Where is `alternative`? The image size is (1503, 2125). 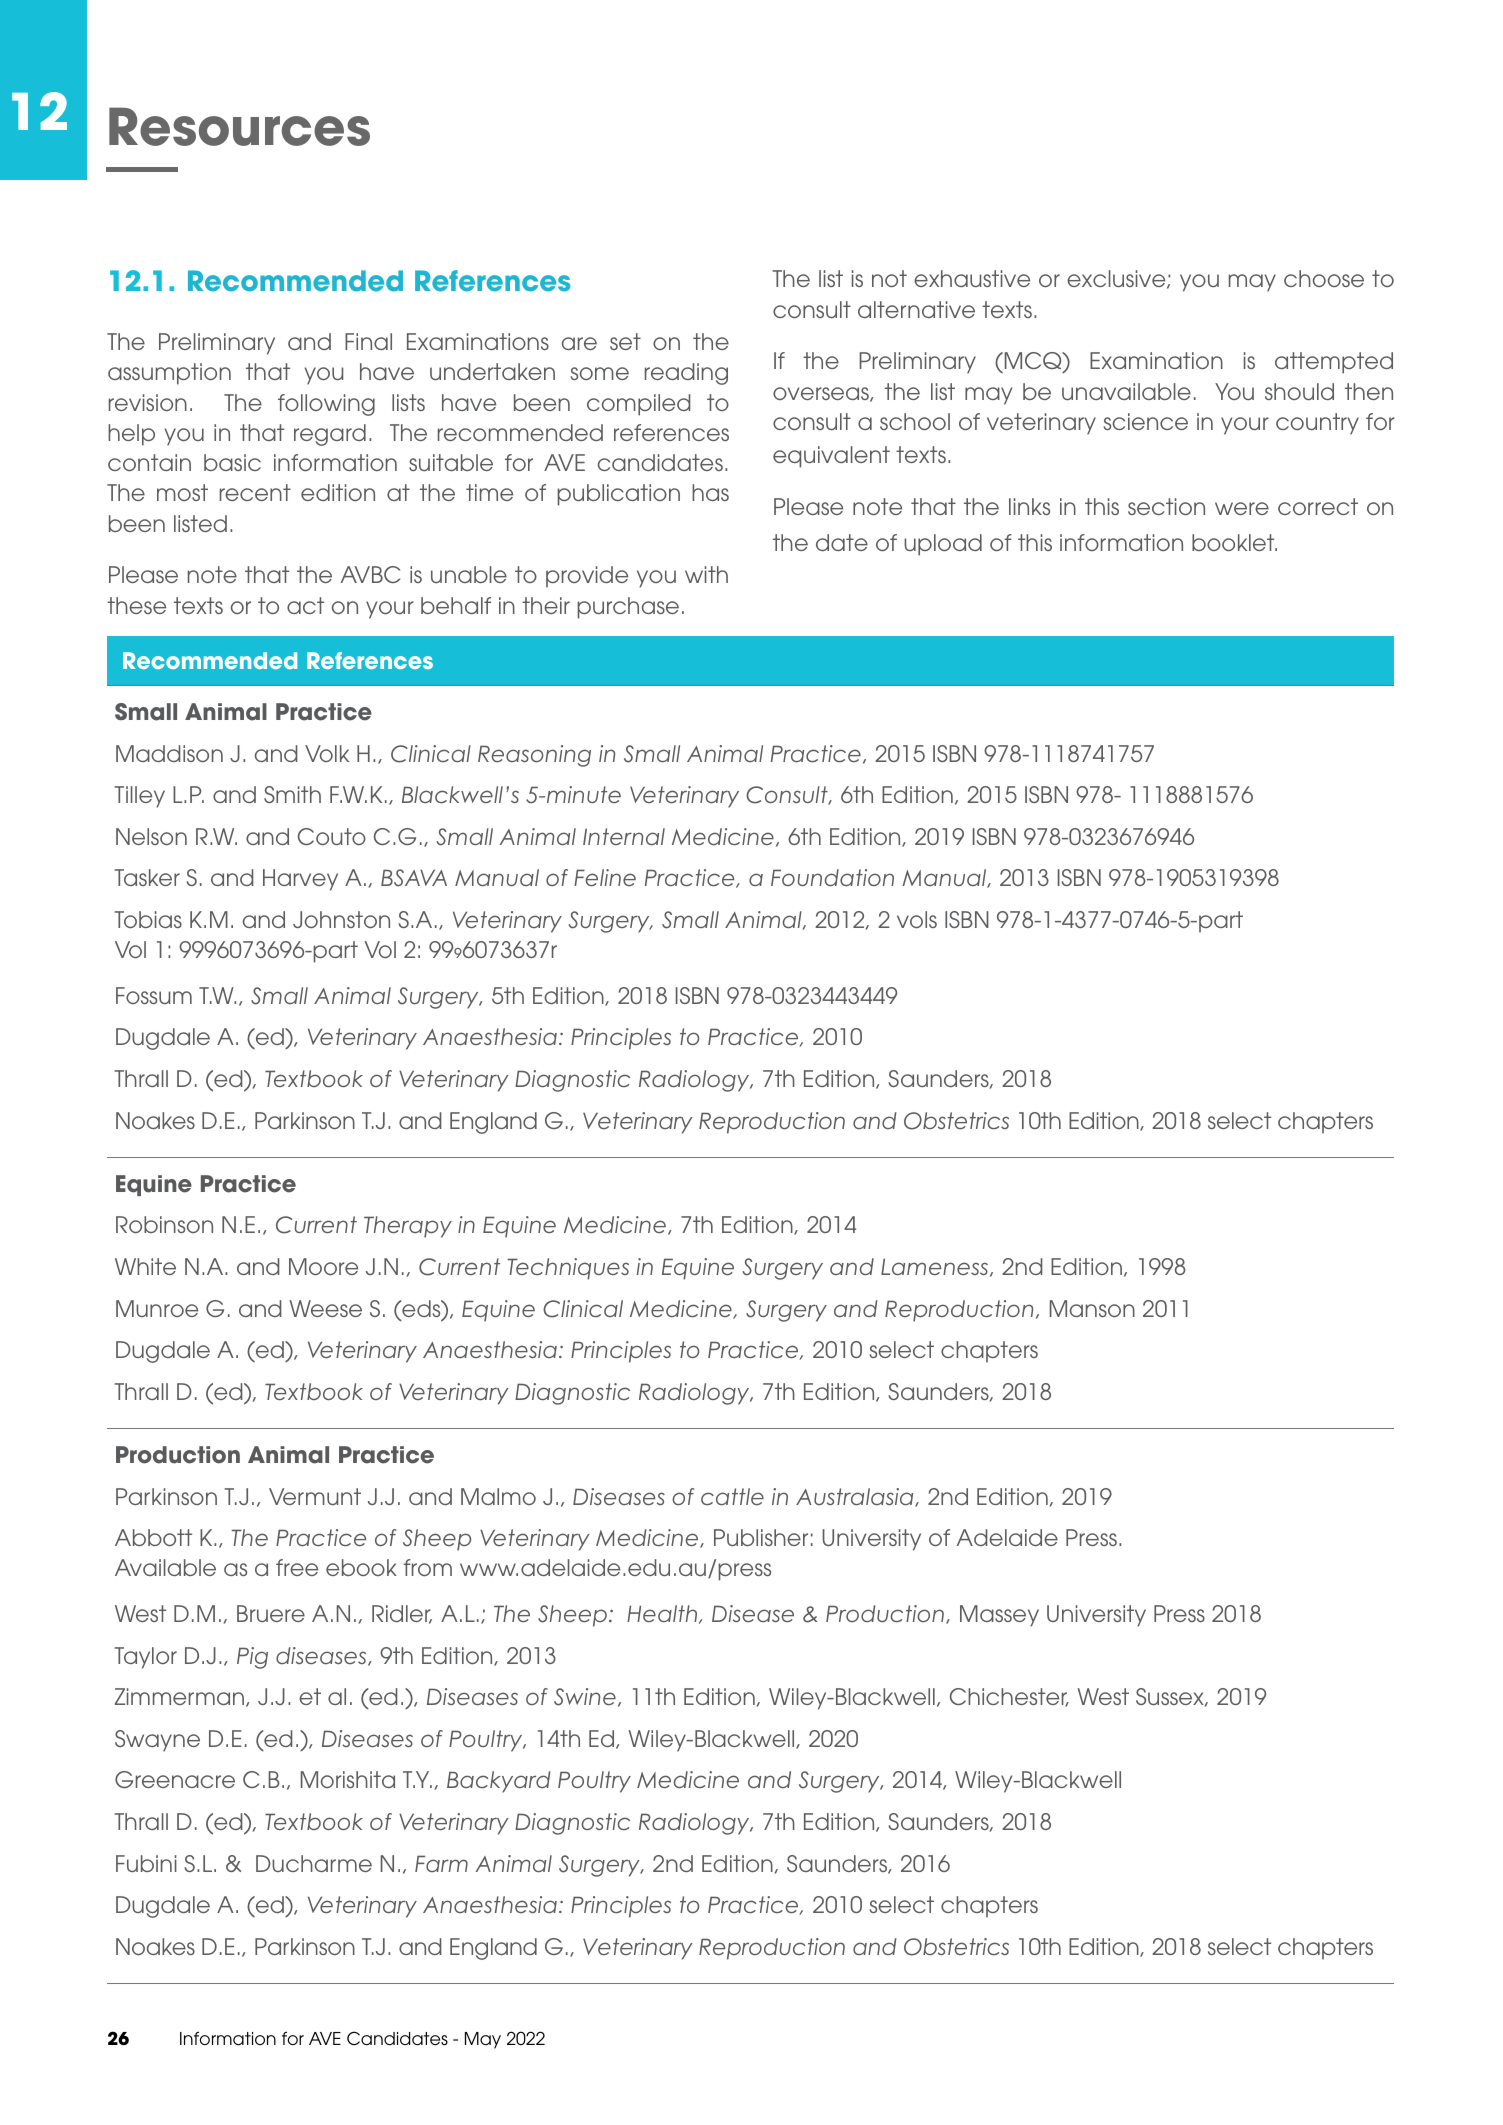 alternative is located at coordinates (916, 309).
